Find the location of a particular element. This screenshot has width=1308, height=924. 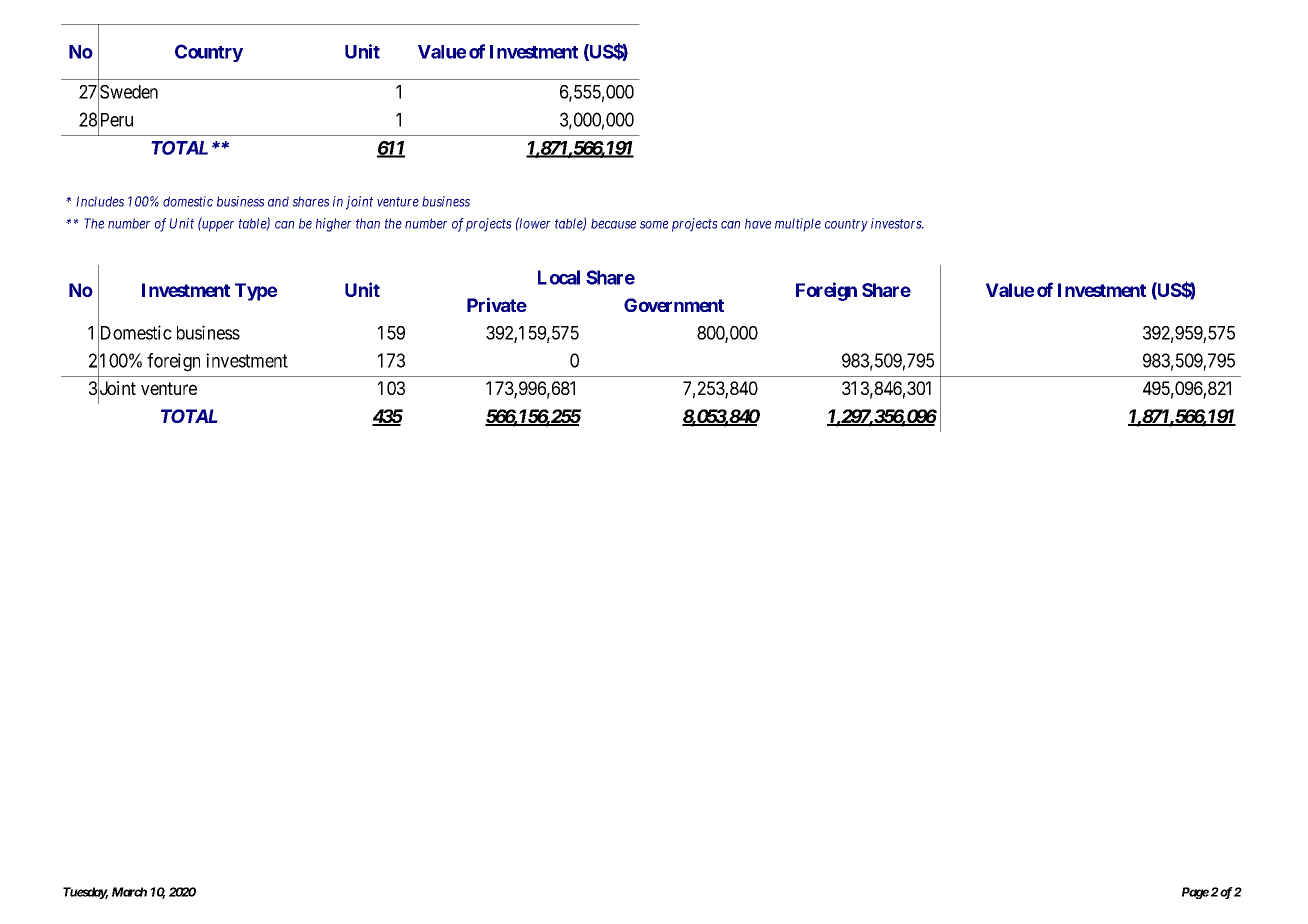

Government is located at coordinates (674, 305).
